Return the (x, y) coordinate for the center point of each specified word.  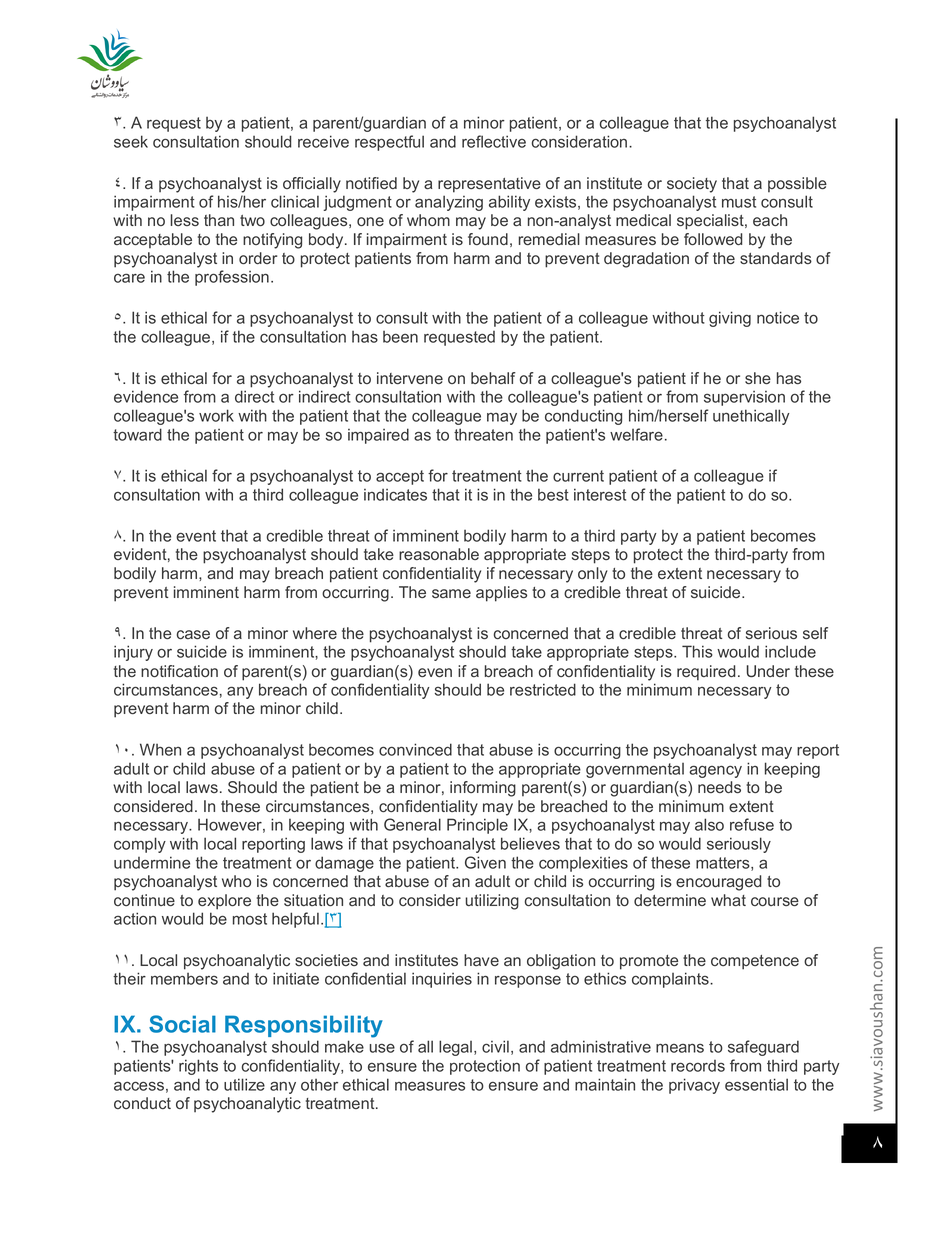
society (692, 185)
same (451, 593)
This (697, 651)
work (216, 415)
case (193, 634)
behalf (493, 378)
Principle (477, 826)
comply (140, 845)
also (709, 824)
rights (198, 1067)
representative (489, 185)
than (219, 220)
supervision (744, 398)
